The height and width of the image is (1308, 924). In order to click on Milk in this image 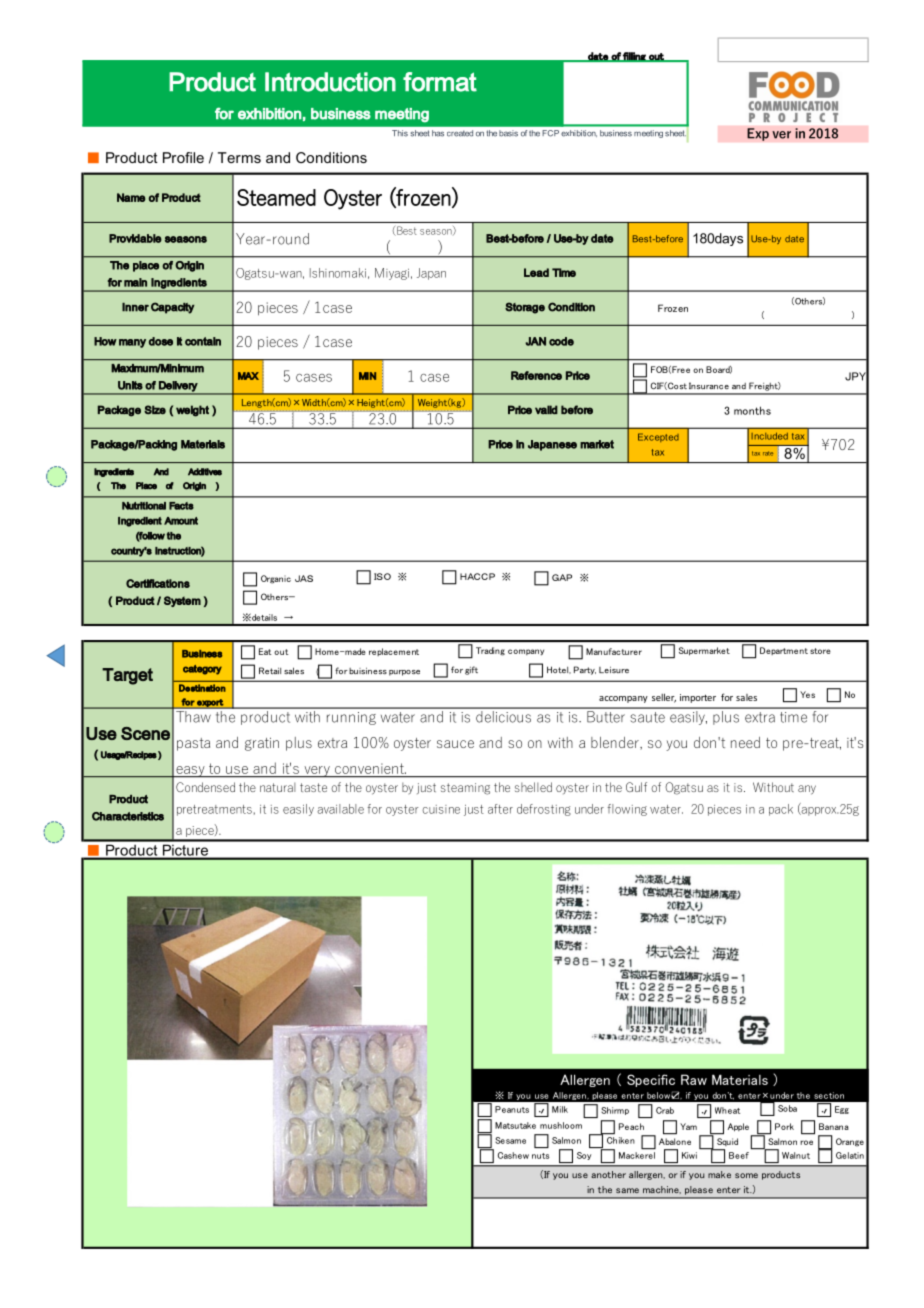, I will do `click(560, 1109)`.
